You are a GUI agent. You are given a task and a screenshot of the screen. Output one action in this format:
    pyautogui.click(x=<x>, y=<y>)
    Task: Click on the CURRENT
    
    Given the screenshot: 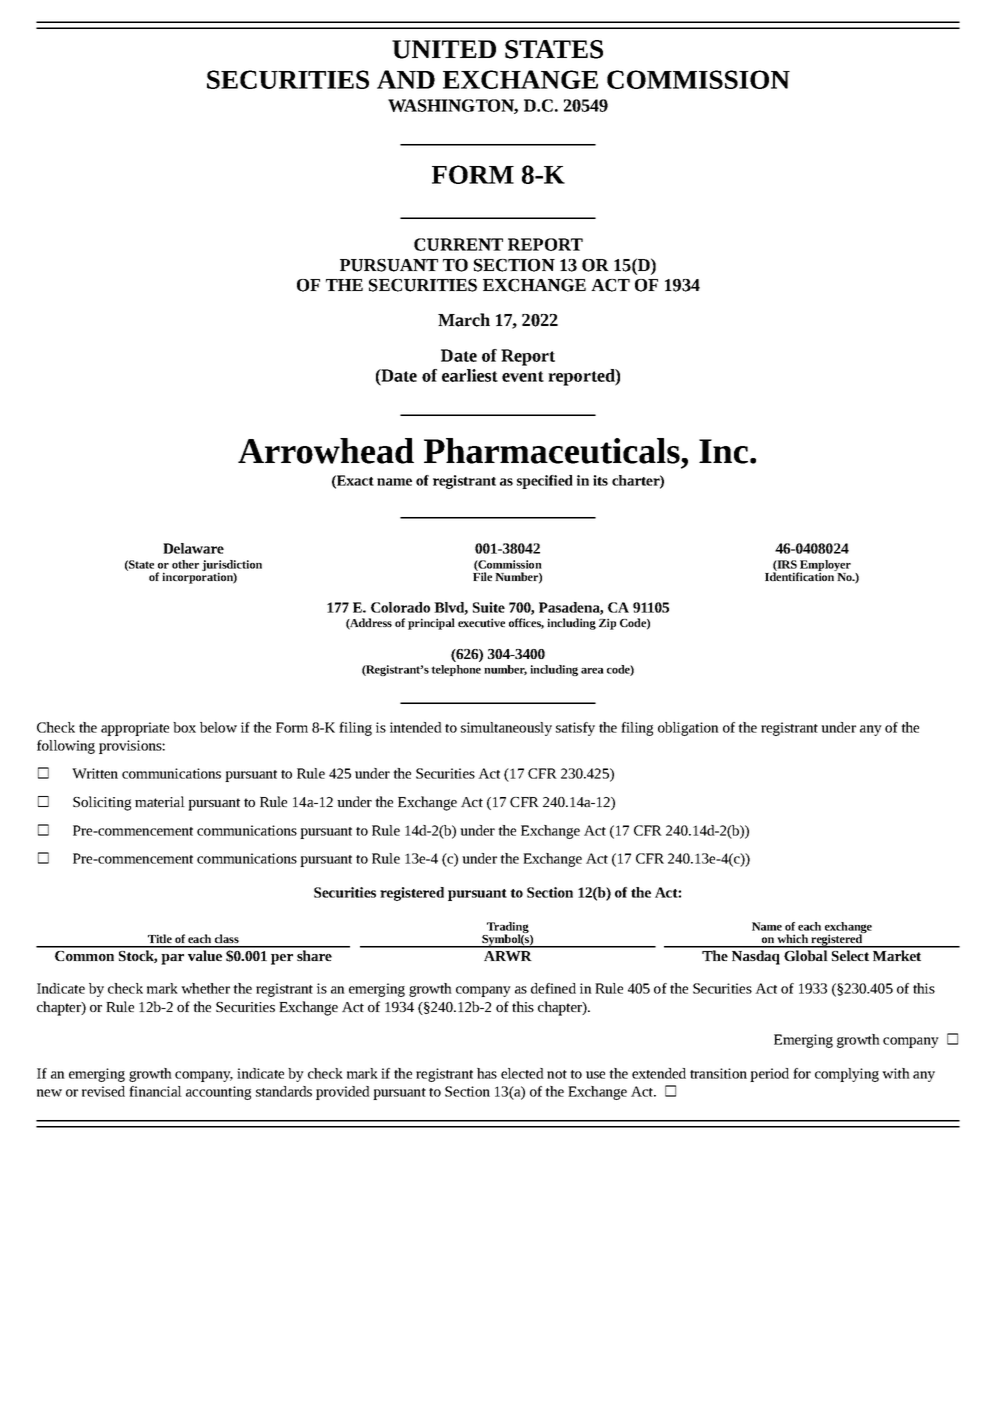 What is the action you would take?
    pyautogui.click(x=458, y=244)
